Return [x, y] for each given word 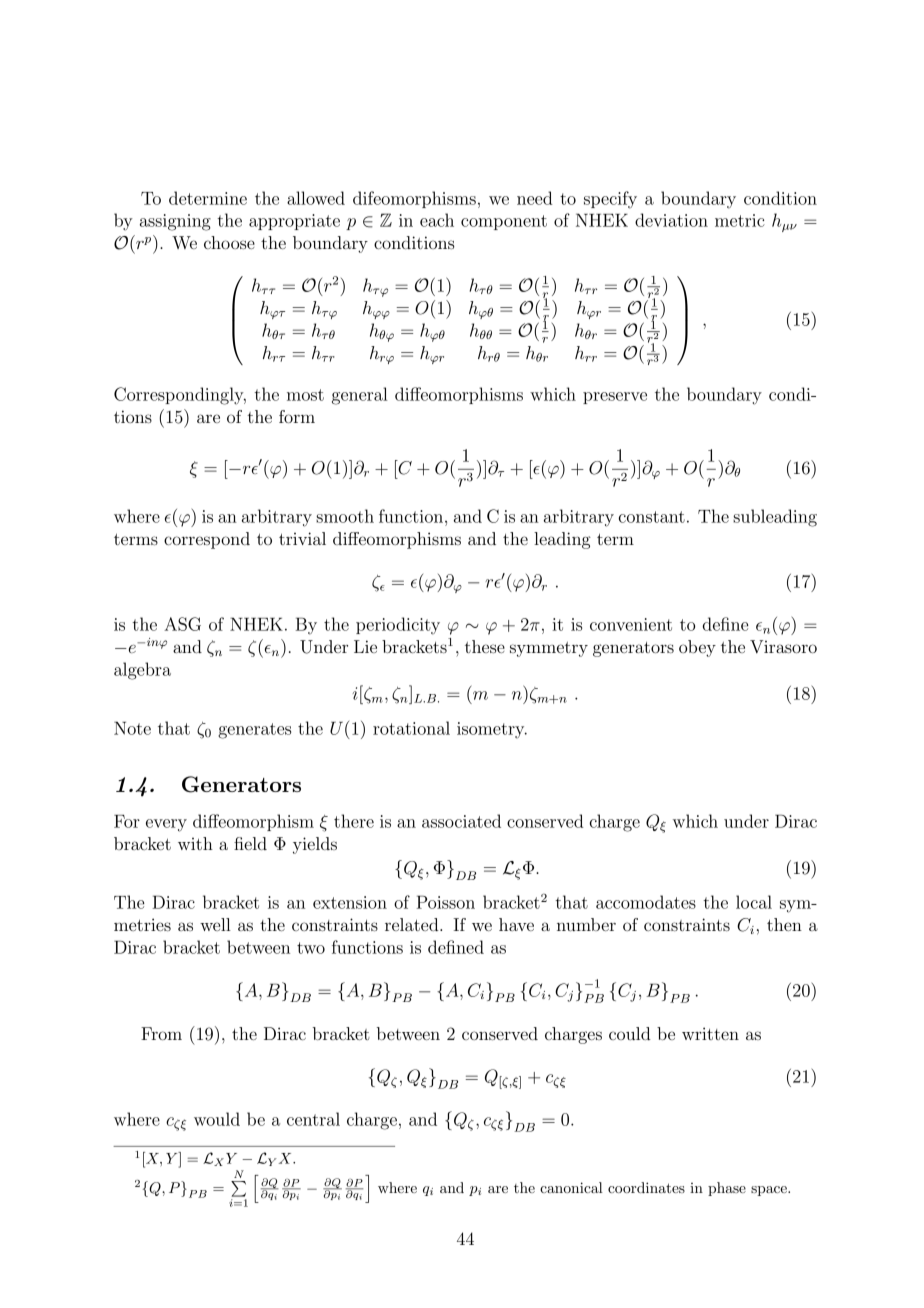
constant [652, 517]
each [437, 220]
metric [740, 220]
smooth [345, 516]
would [217, 1119]
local [754, 902]
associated [461, 821]
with [195, 843]
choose [229, 242]
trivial [302, 538]
